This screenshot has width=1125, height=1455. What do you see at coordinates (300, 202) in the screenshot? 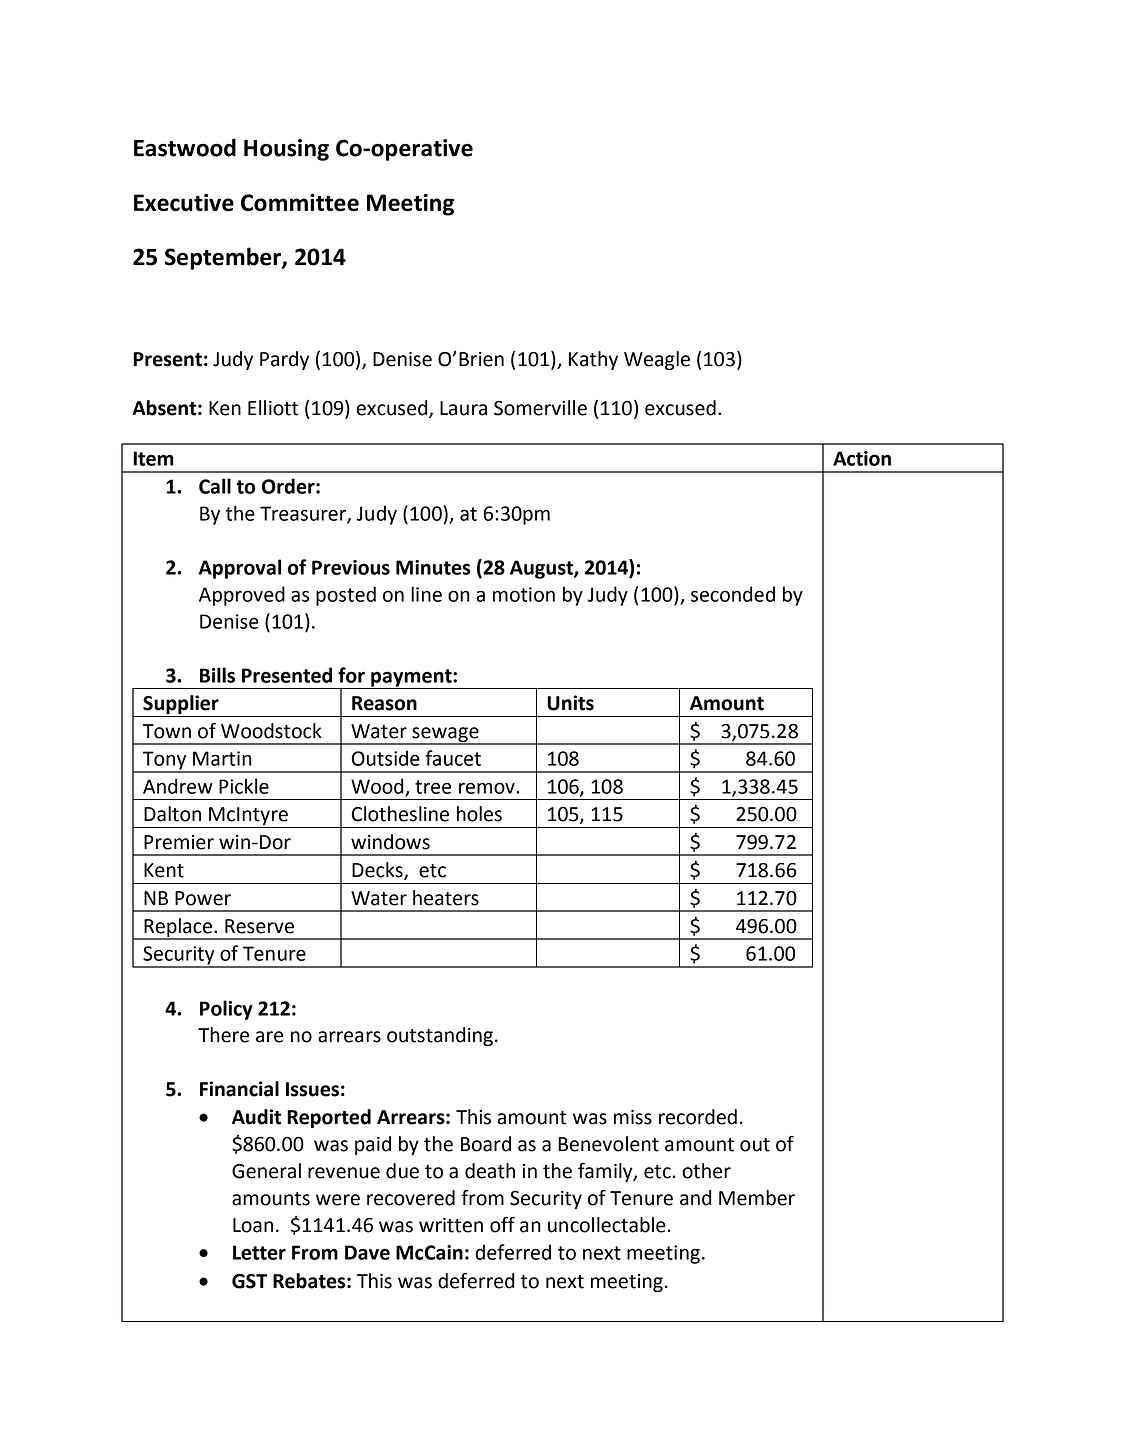
I see `Committee` at bounding box center [300, 202].
